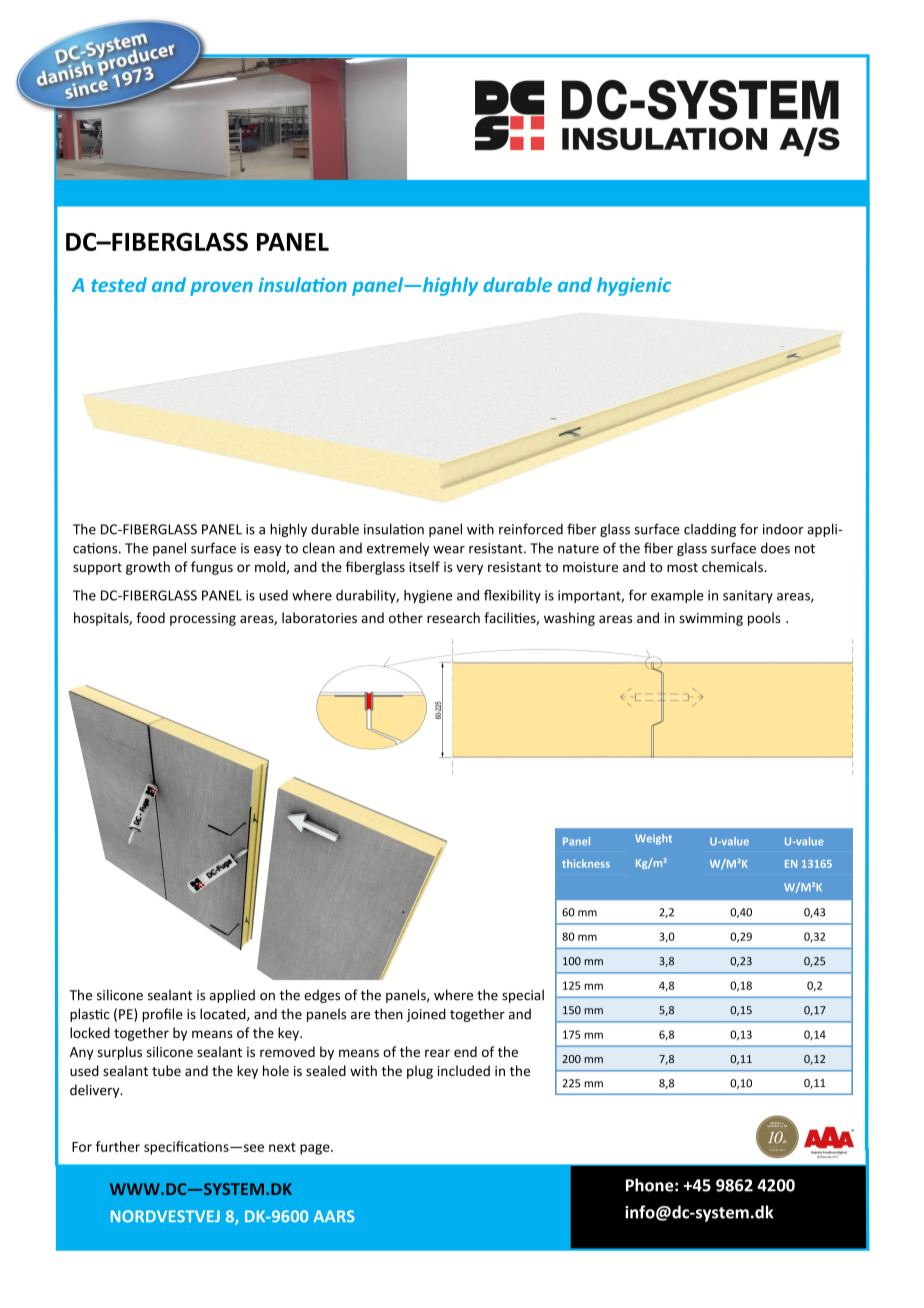  I want to click on indoor, so click(783, 529).
